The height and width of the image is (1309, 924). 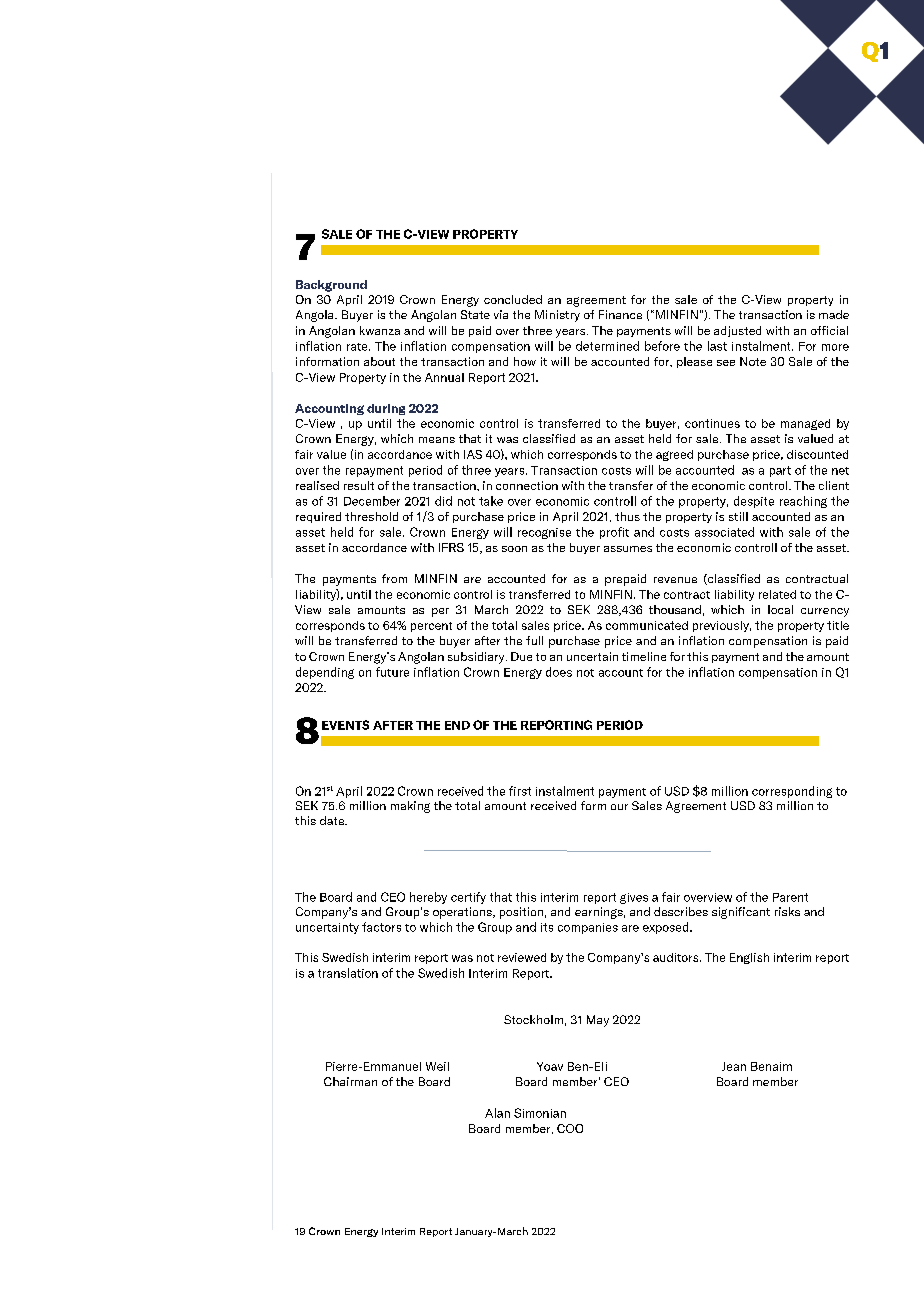 I want to click on future, so click(x=392, y=672).
